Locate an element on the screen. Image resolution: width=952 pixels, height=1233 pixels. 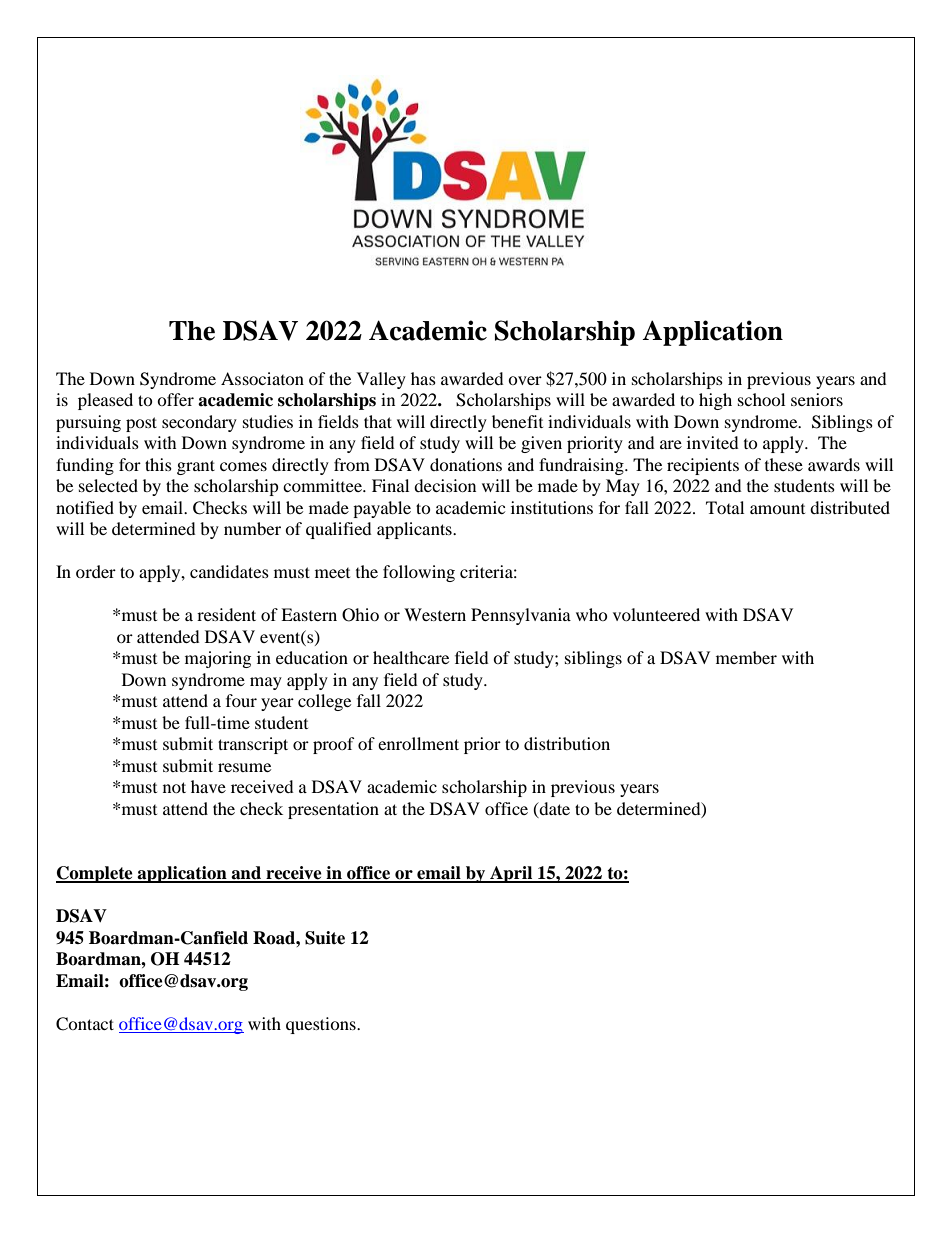
Contact is located at coordinates (85, 1024).
